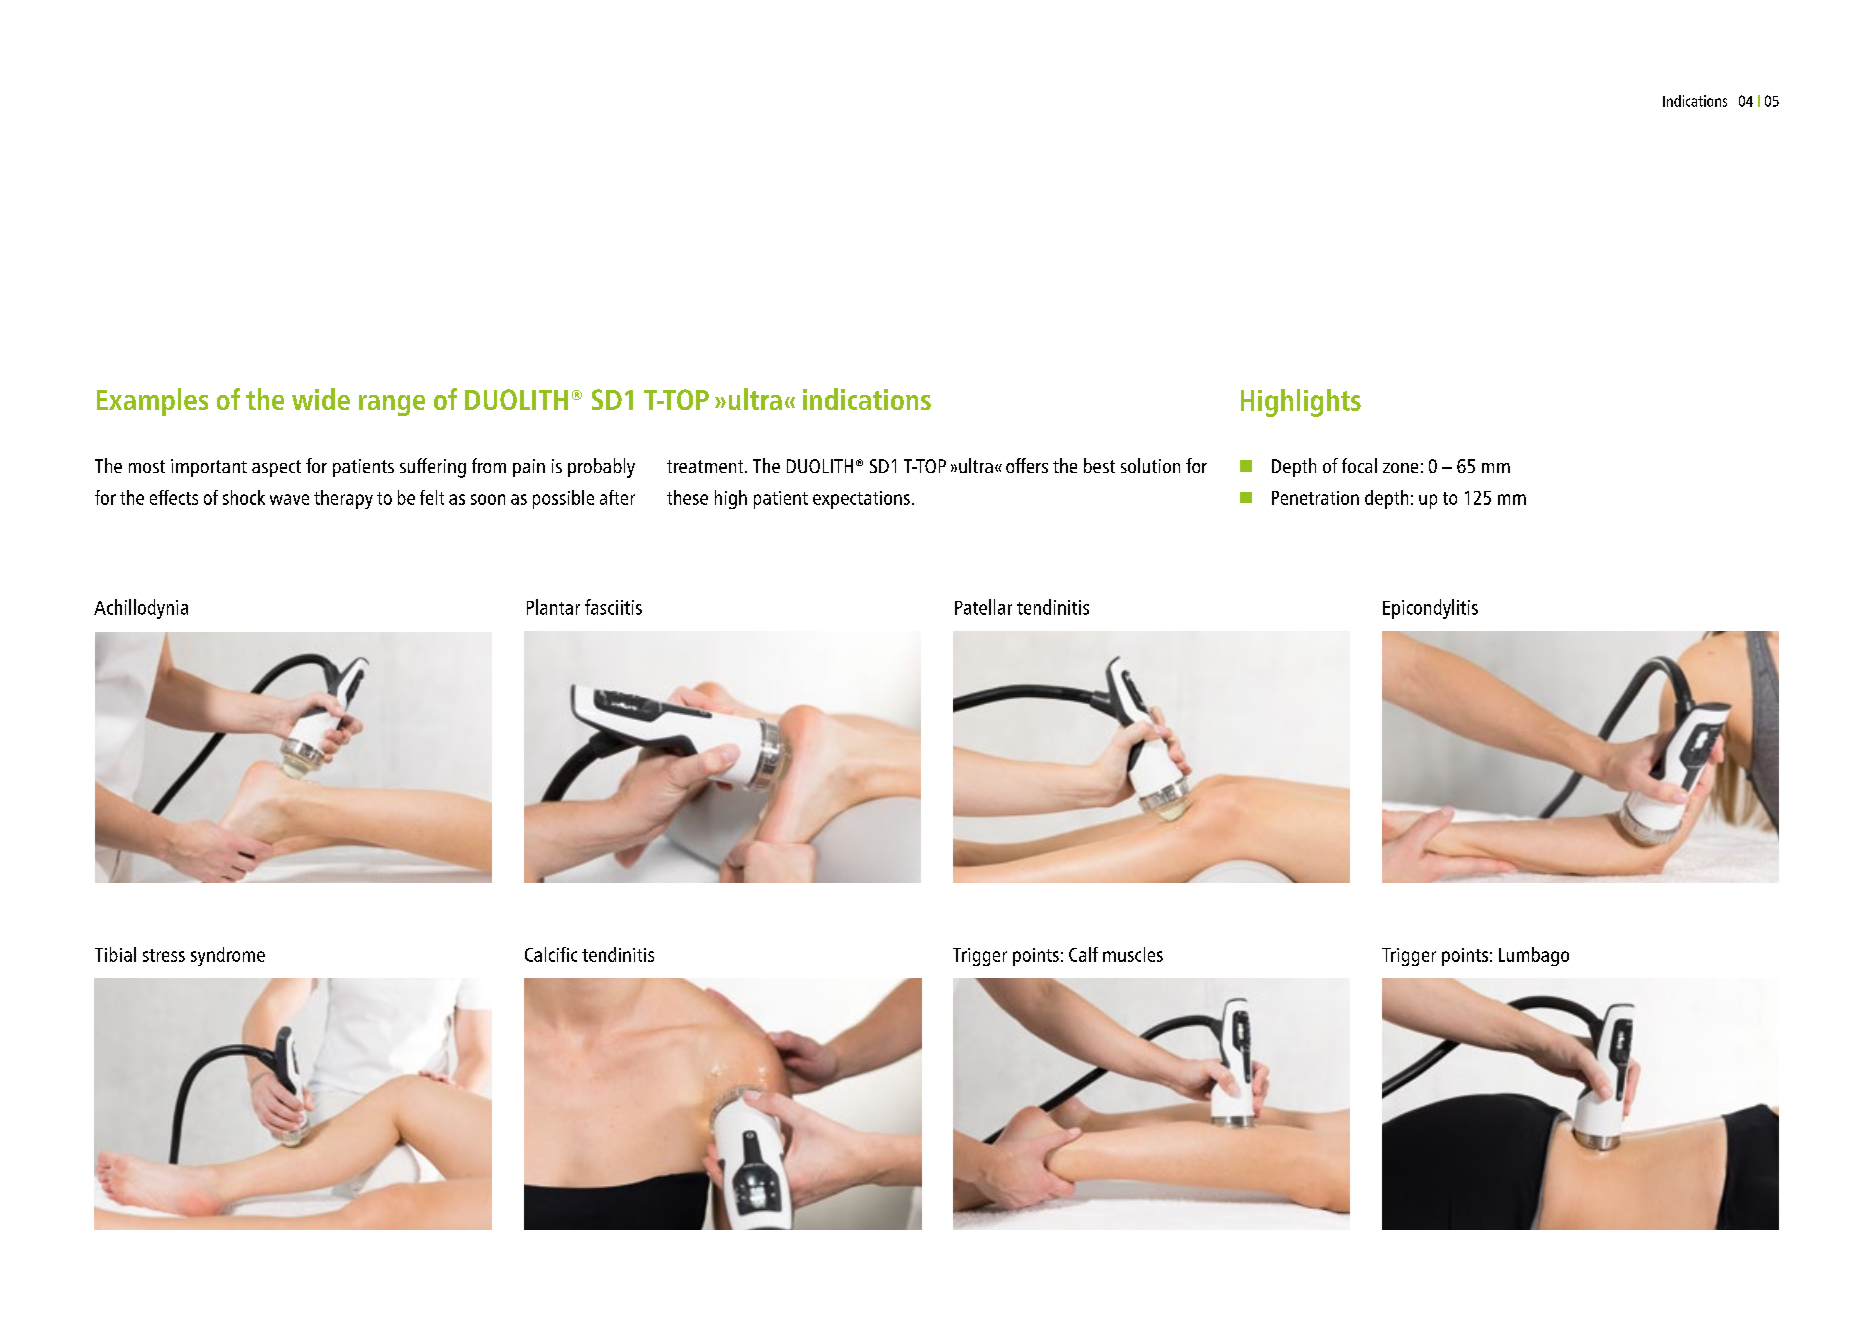  Describe the element at coordinates (164, 955) in the page. I see `stress` at that location.
